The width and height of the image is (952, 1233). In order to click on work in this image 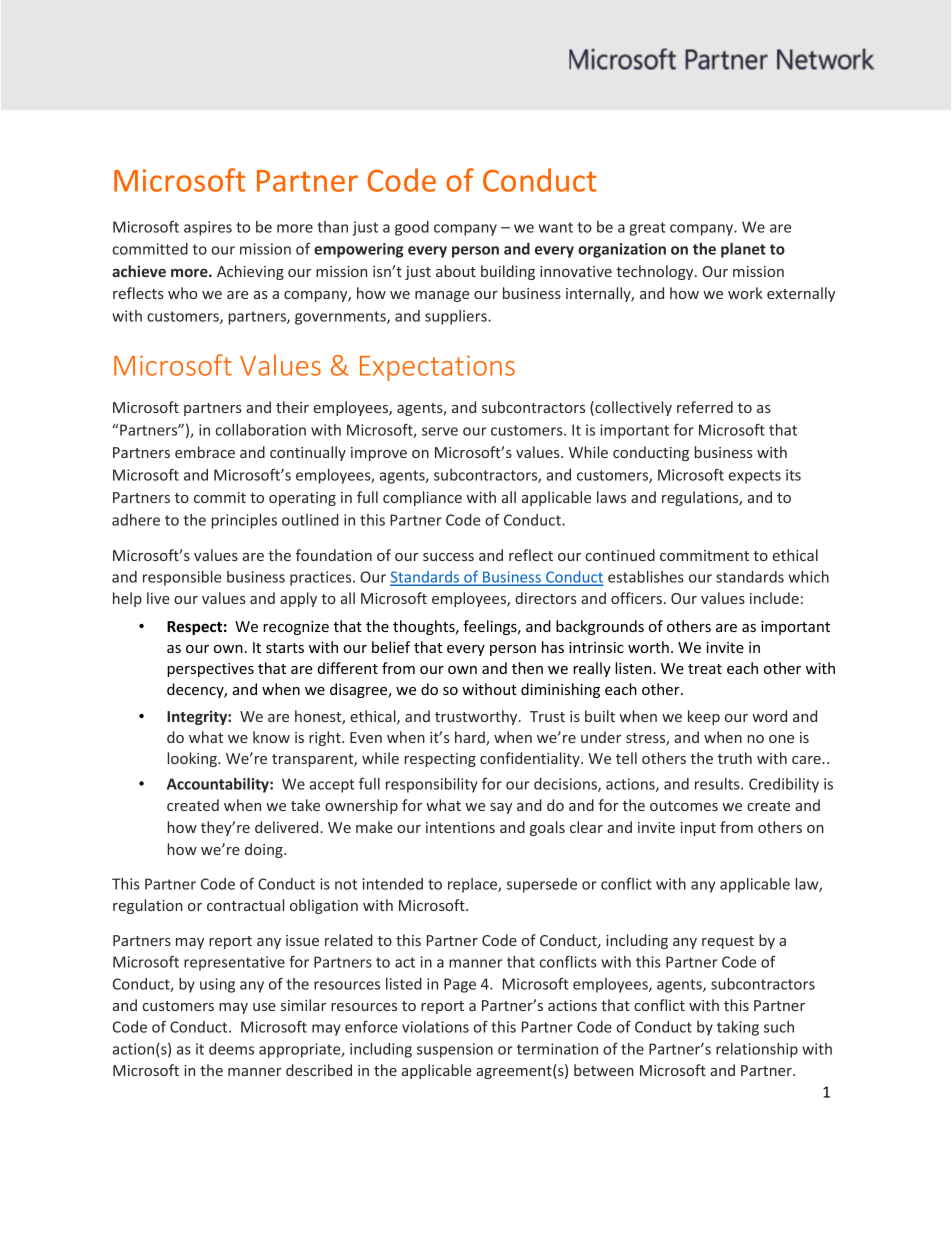, I will do `click(745, 293)`.
